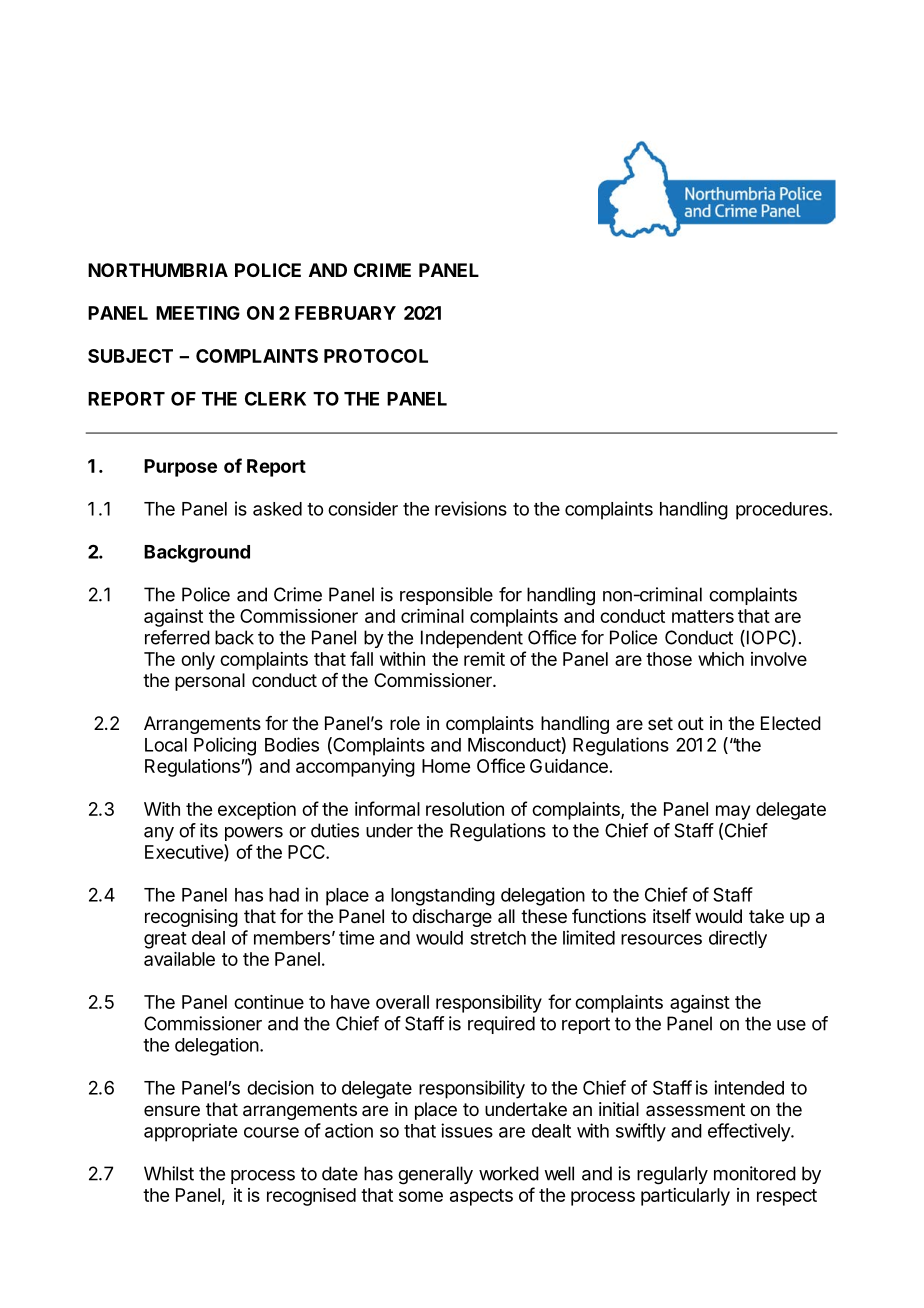 This screenshot has width=924, height=1308. I want to click on may, so click(733, 812).
